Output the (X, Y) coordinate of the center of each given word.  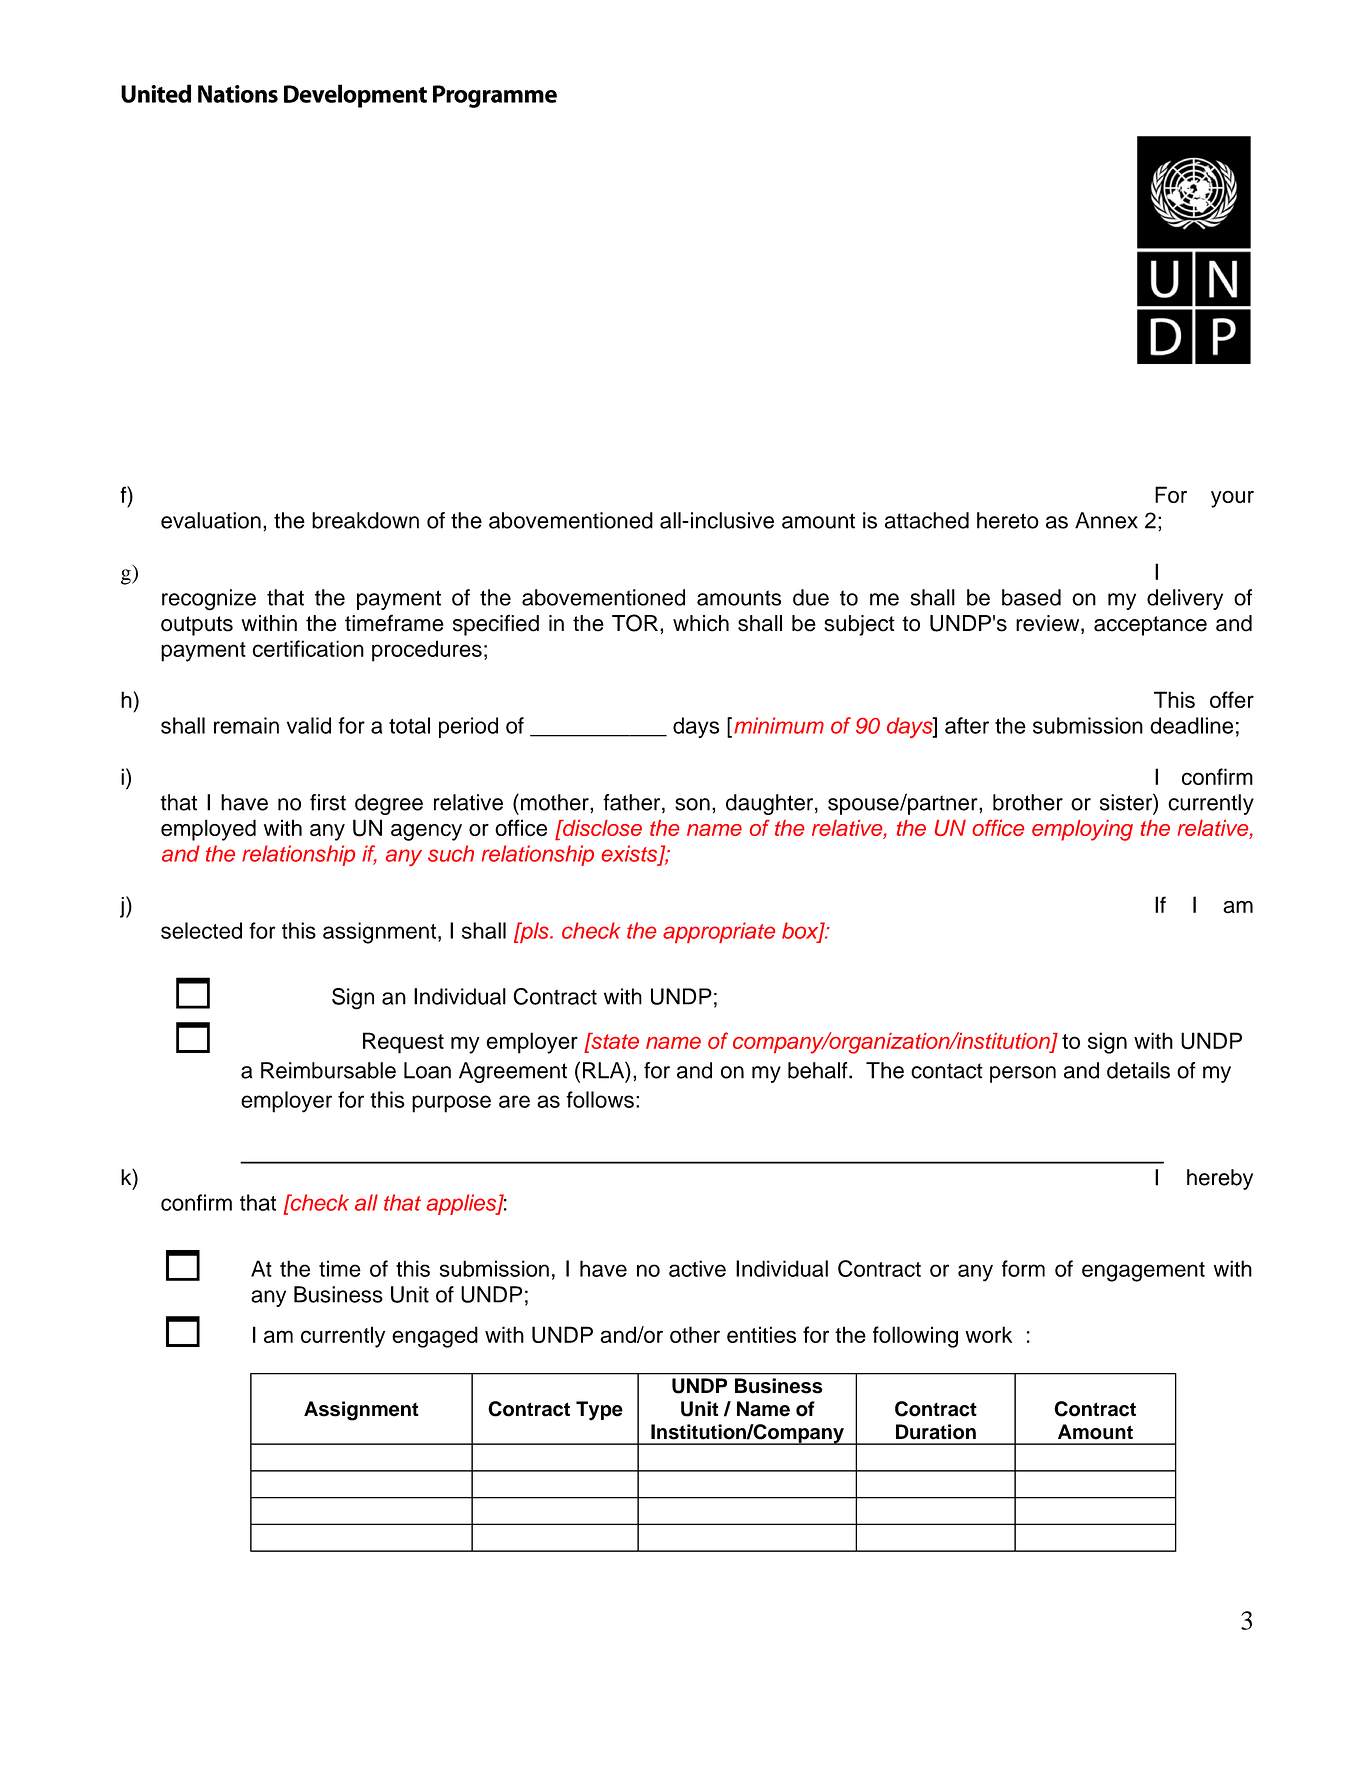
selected (201, 930)
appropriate (719, 932)
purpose (451, 1104)
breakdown (365, 520)
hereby (1220, 1179)
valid (309, 725)
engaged (435, 1337)
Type (599, 1411)
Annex (1106, 520)
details (1138, 1070)
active (697, 1268)
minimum (779, 725)
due (811, 597)
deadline (1191, 725)
